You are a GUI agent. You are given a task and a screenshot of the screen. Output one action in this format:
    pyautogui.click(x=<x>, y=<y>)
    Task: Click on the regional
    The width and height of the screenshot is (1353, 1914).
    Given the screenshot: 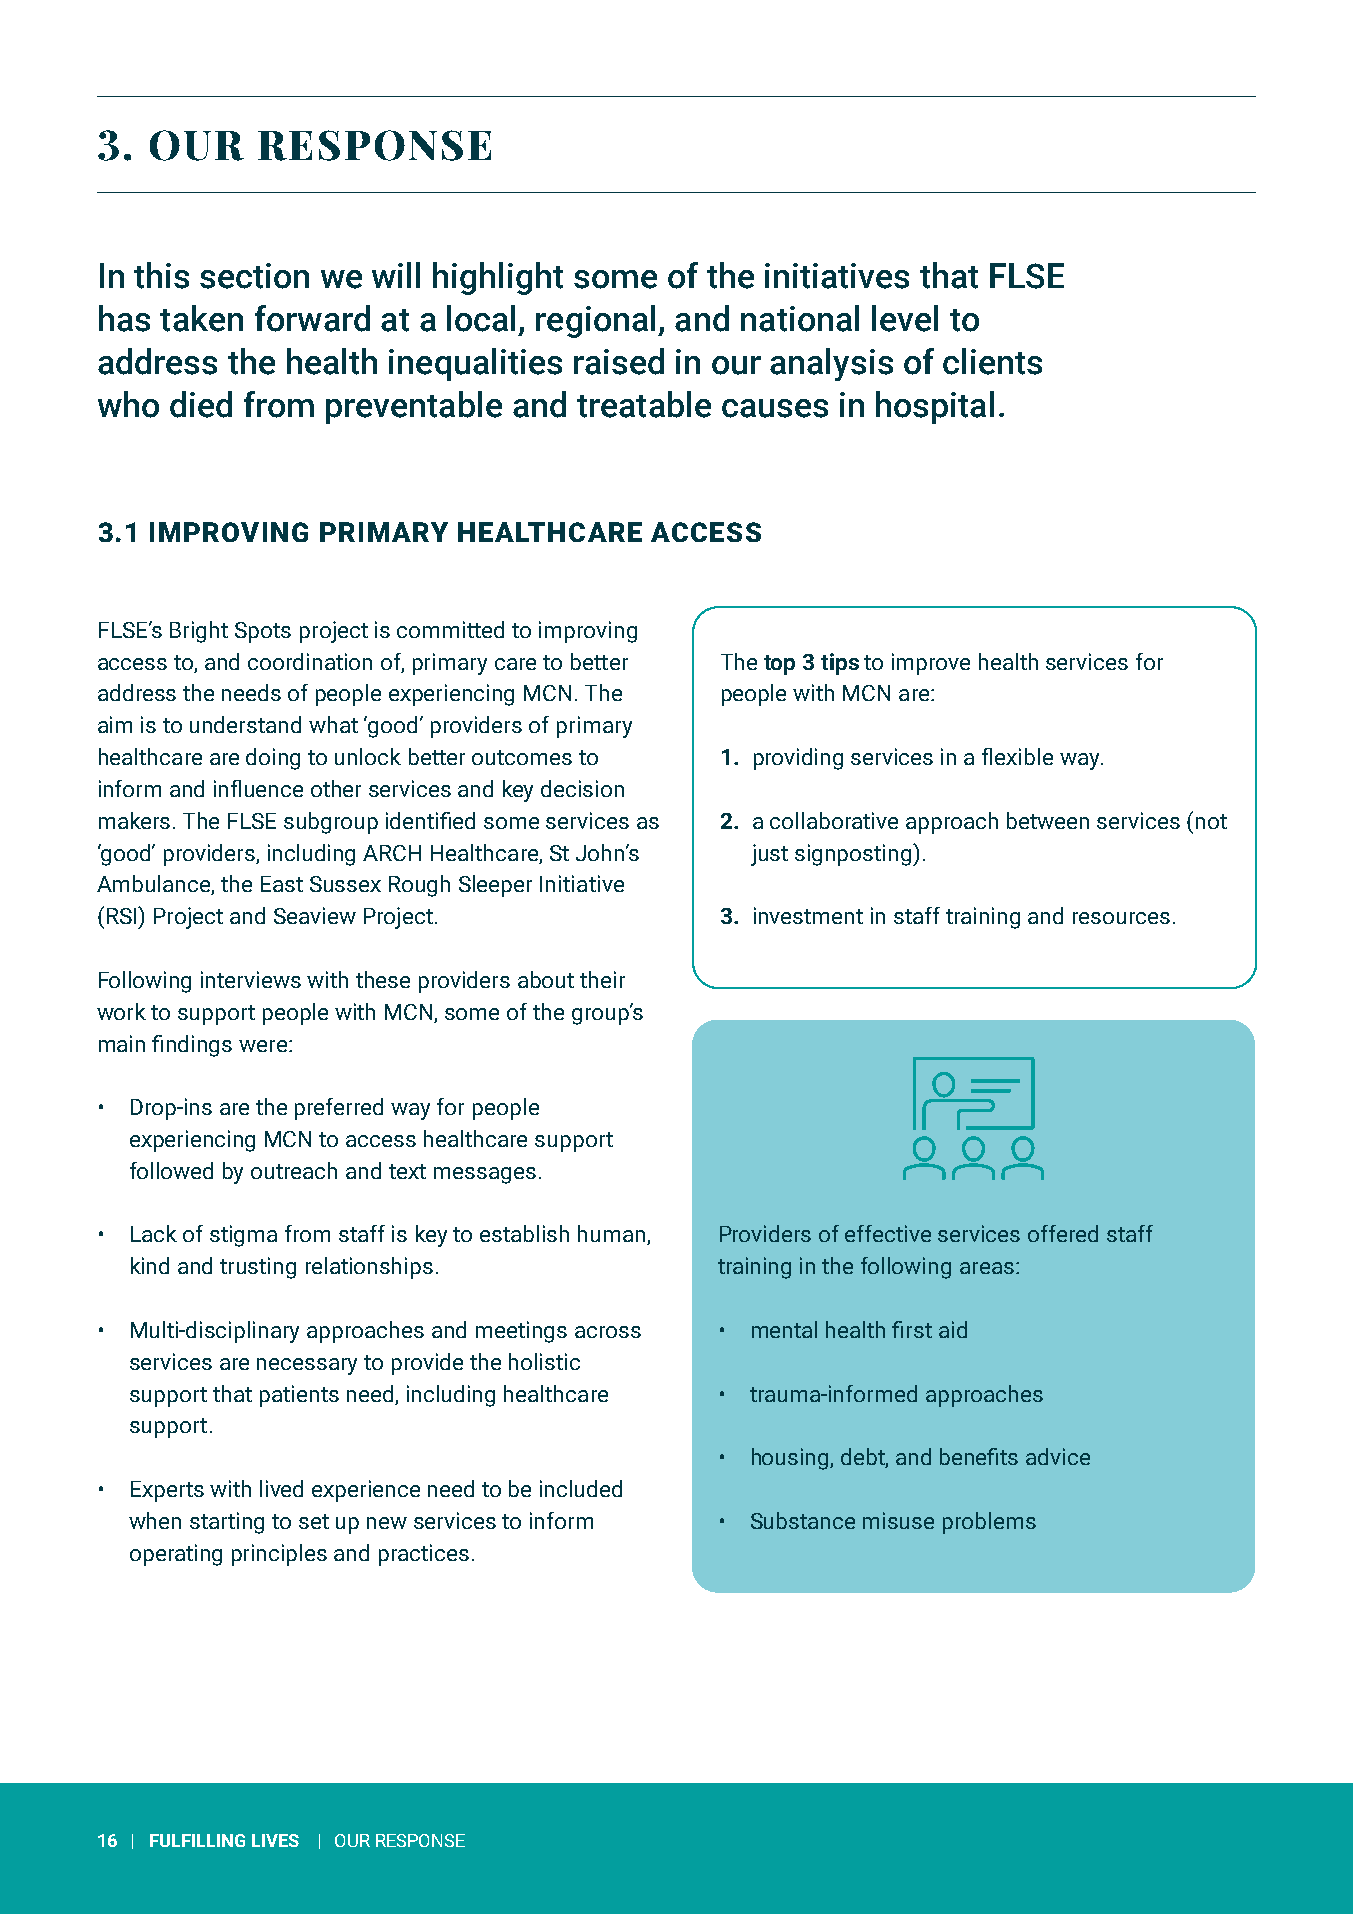 What is the action you would take?
    pyautogui.click(x=595, y=321)
